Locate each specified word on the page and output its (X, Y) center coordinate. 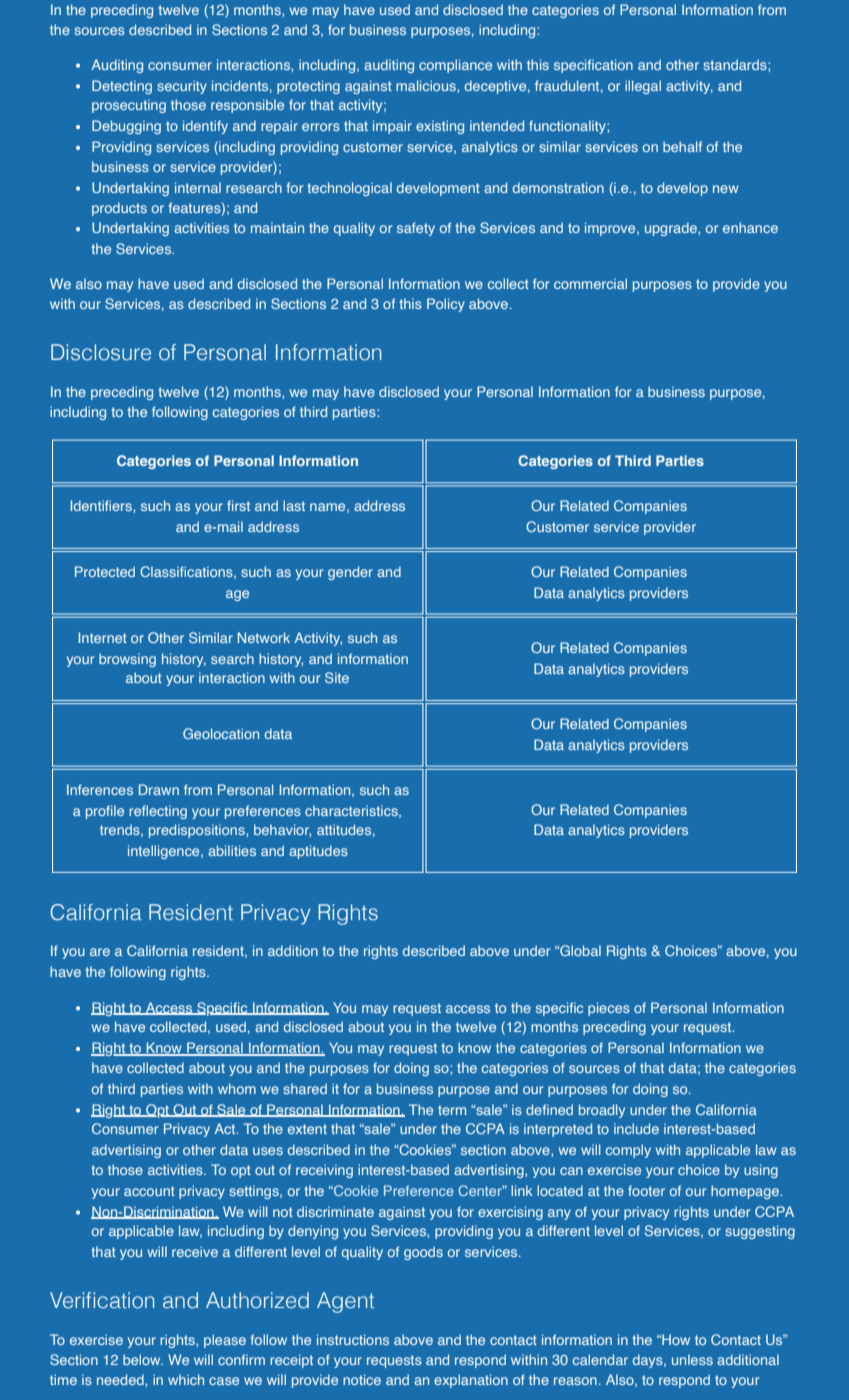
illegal (643, 87)
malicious (427, 86)
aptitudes (318, 852)
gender (350, 573)
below (143, 1359)
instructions (353, 1339)
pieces (609, 1009)
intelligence (165, 852)
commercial (590, 283)
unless (692, 1359)
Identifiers (102, 506)
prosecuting (129, 106)
